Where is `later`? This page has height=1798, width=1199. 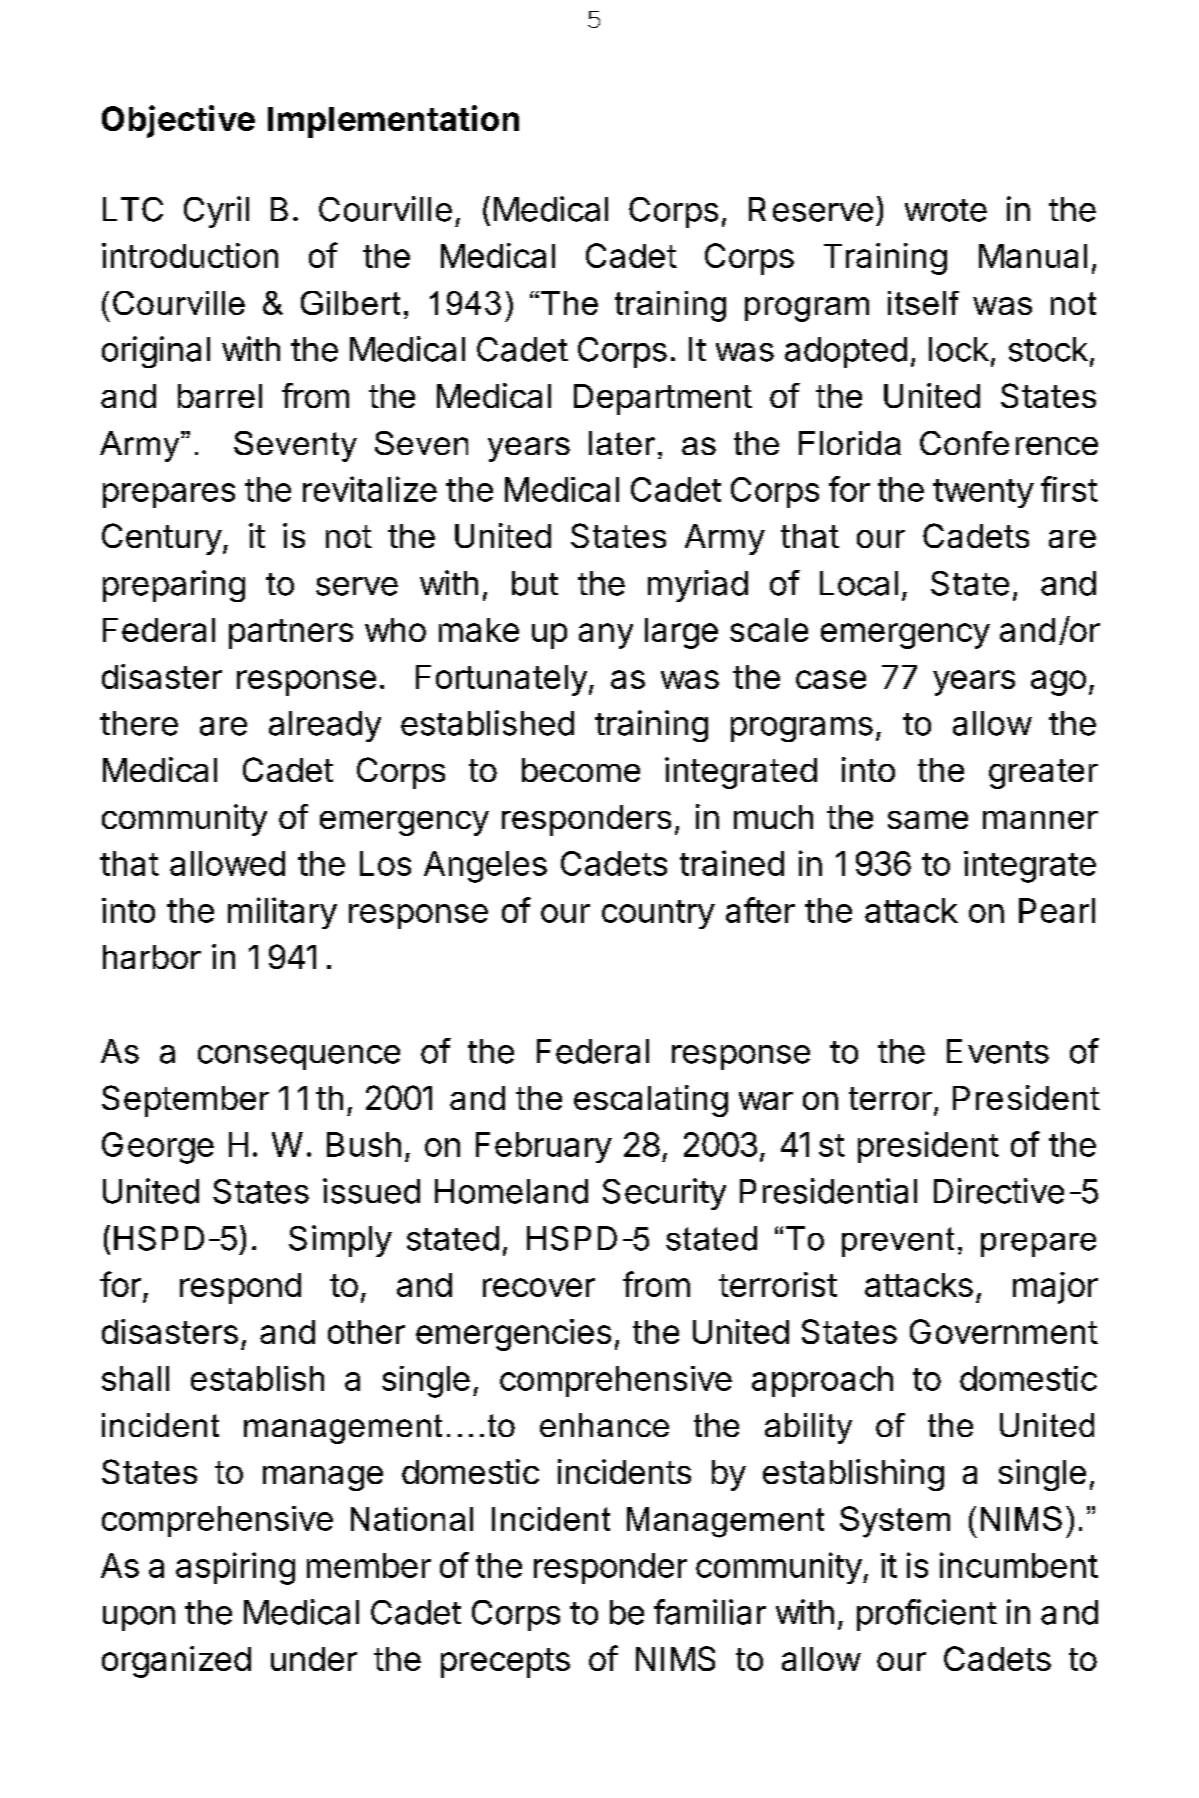
later is located at coordinates (622, 443).
